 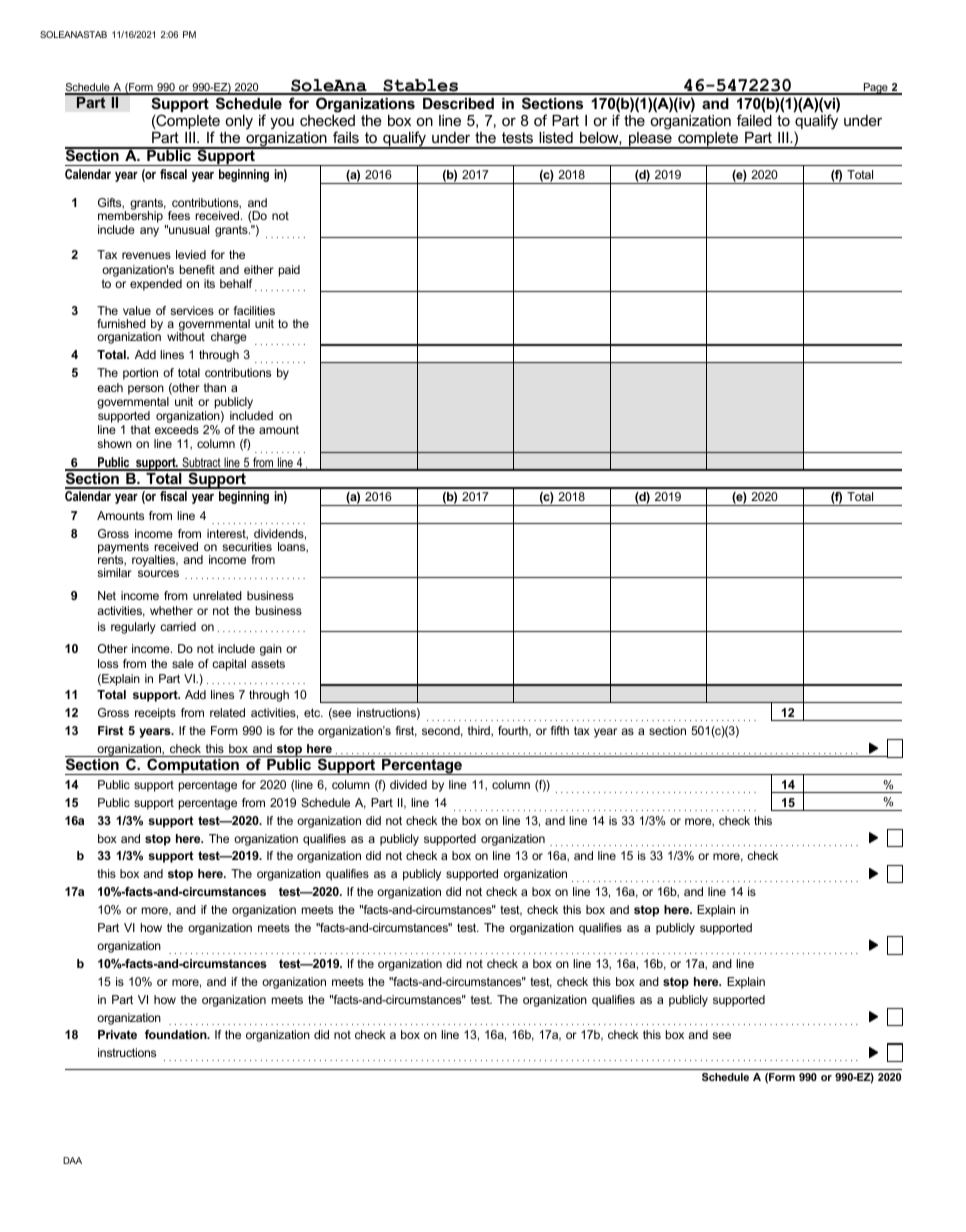 I want to click on fourth, so click(x=514, y=731).
